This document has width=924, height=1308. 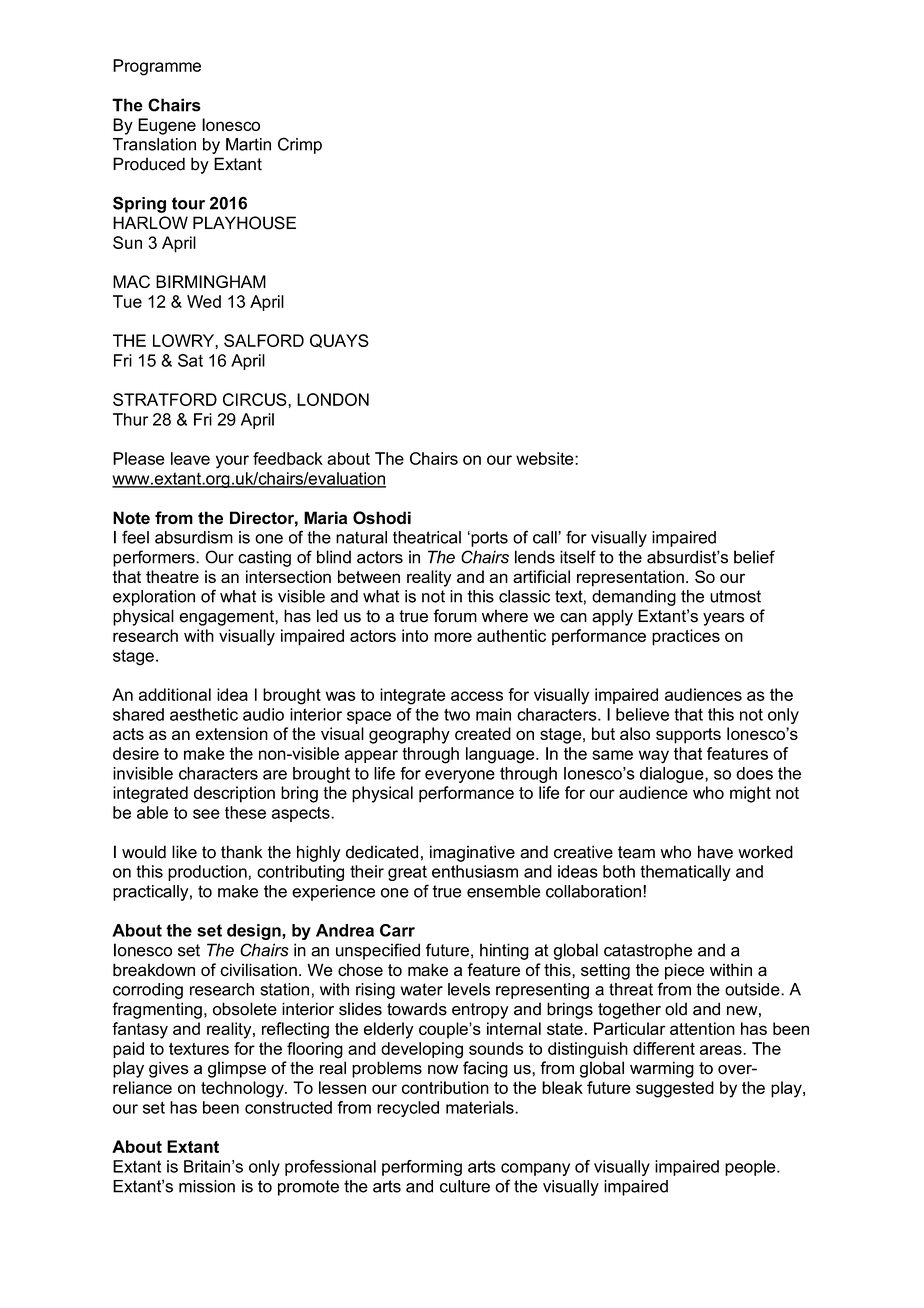 What do you see at coordinates (673, 775) in the document?
I see `dialogue` at bounding box center [673, 775].
